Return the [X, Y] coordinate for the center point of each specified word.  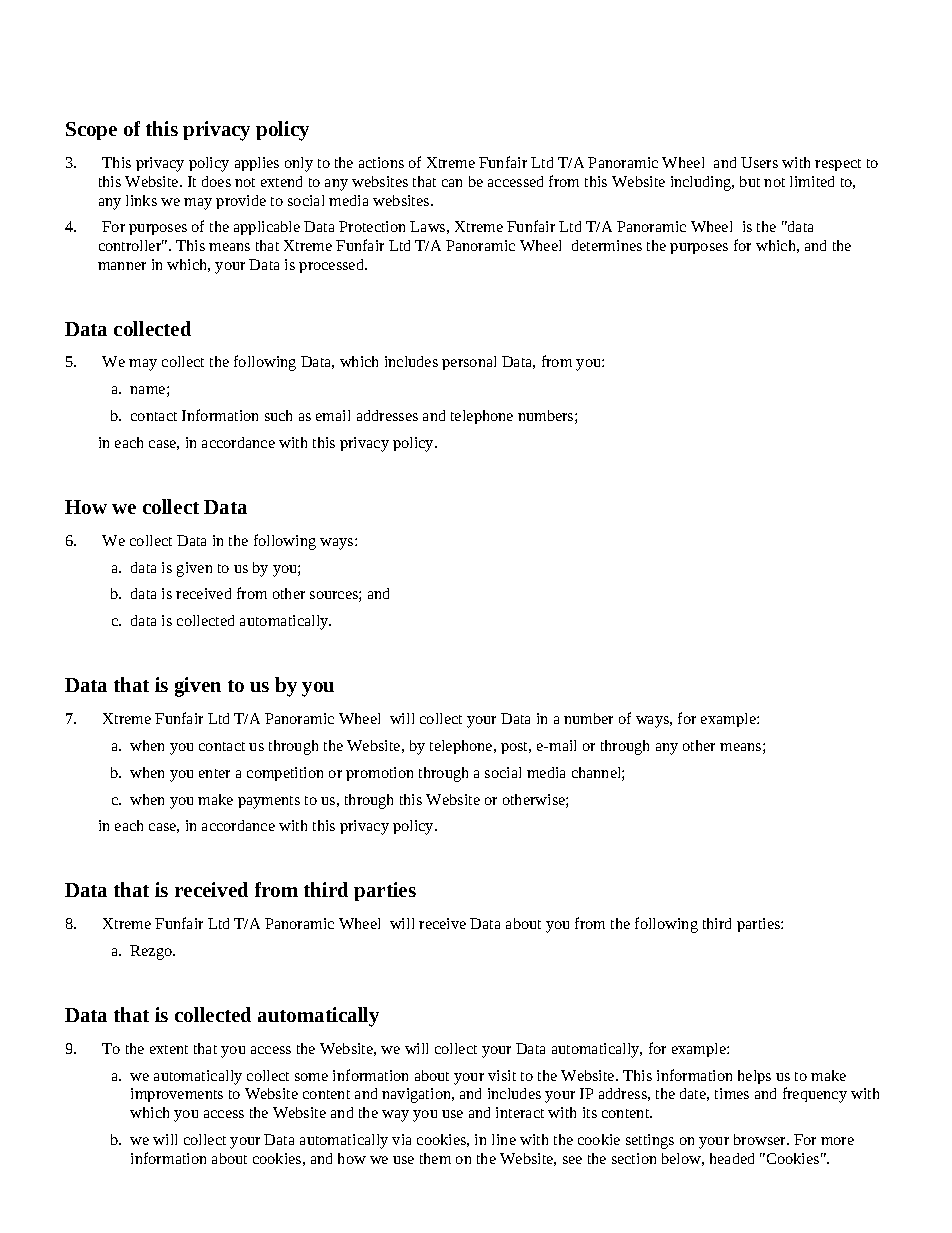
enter [214, 773]
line [504, 1139]
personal [469, 363]
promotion [379, 774]
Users [759, 162]
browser [761, 1139]
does [216, 181]
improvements [177, 1095]
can [452, 183]
